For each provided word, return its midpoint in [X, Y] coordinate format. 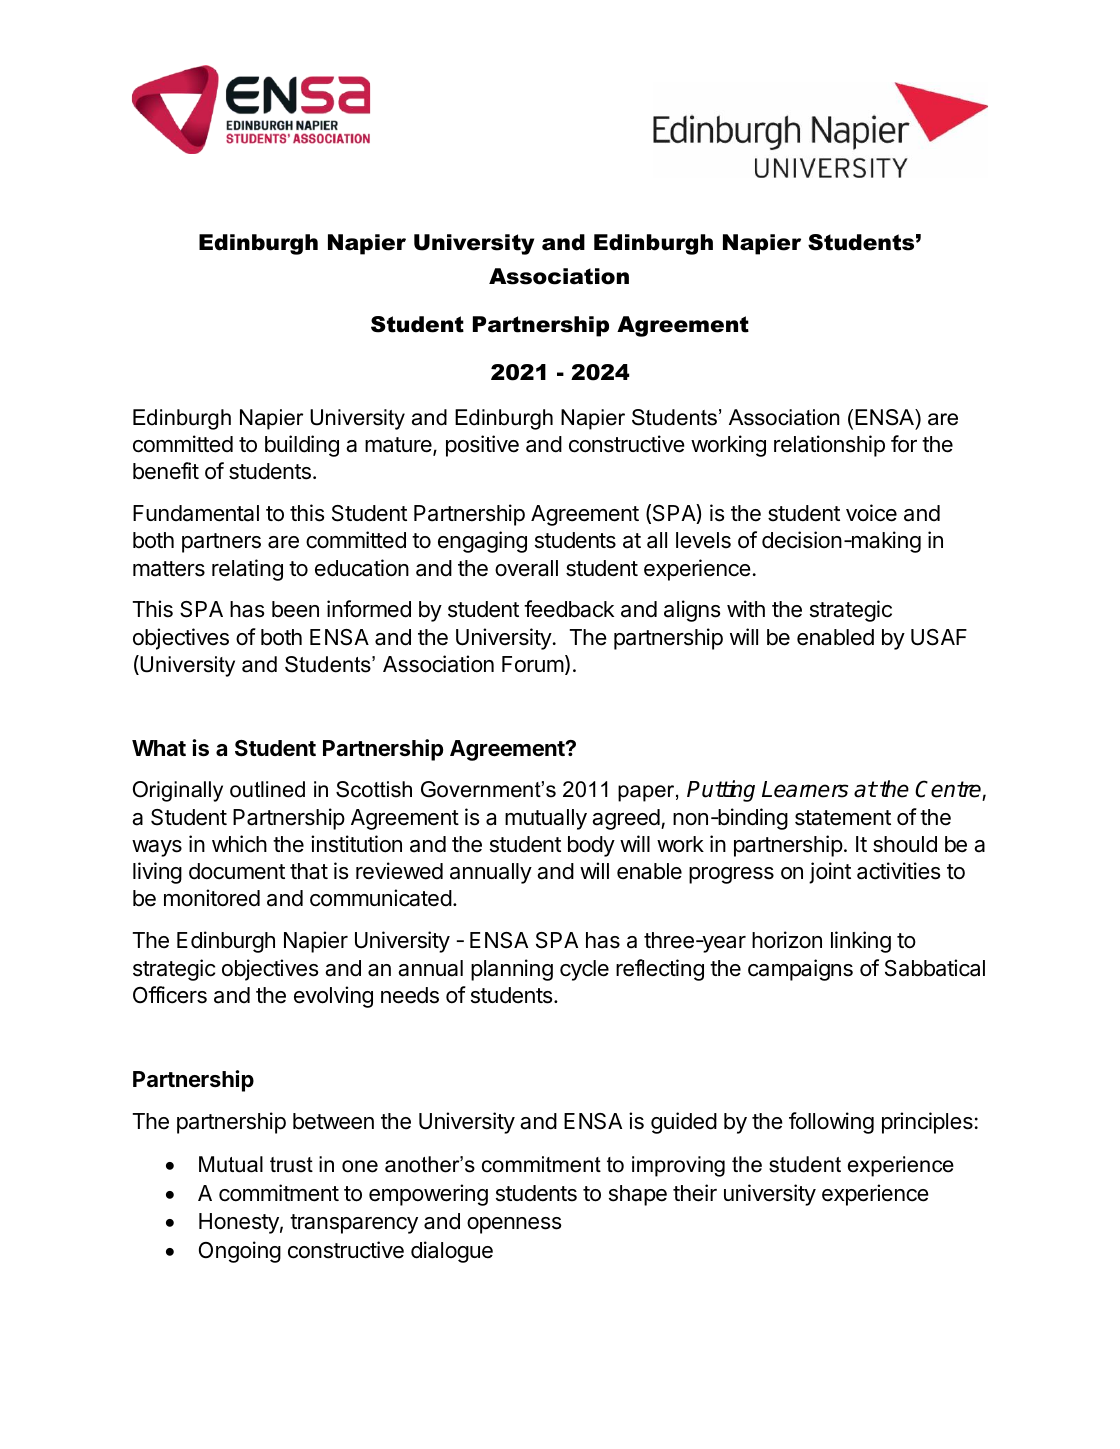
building [302, 446]
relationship [829, 446]
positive [482, 446]
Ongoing [240, 1252]
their [695, 1193]
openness [514, 1225]
